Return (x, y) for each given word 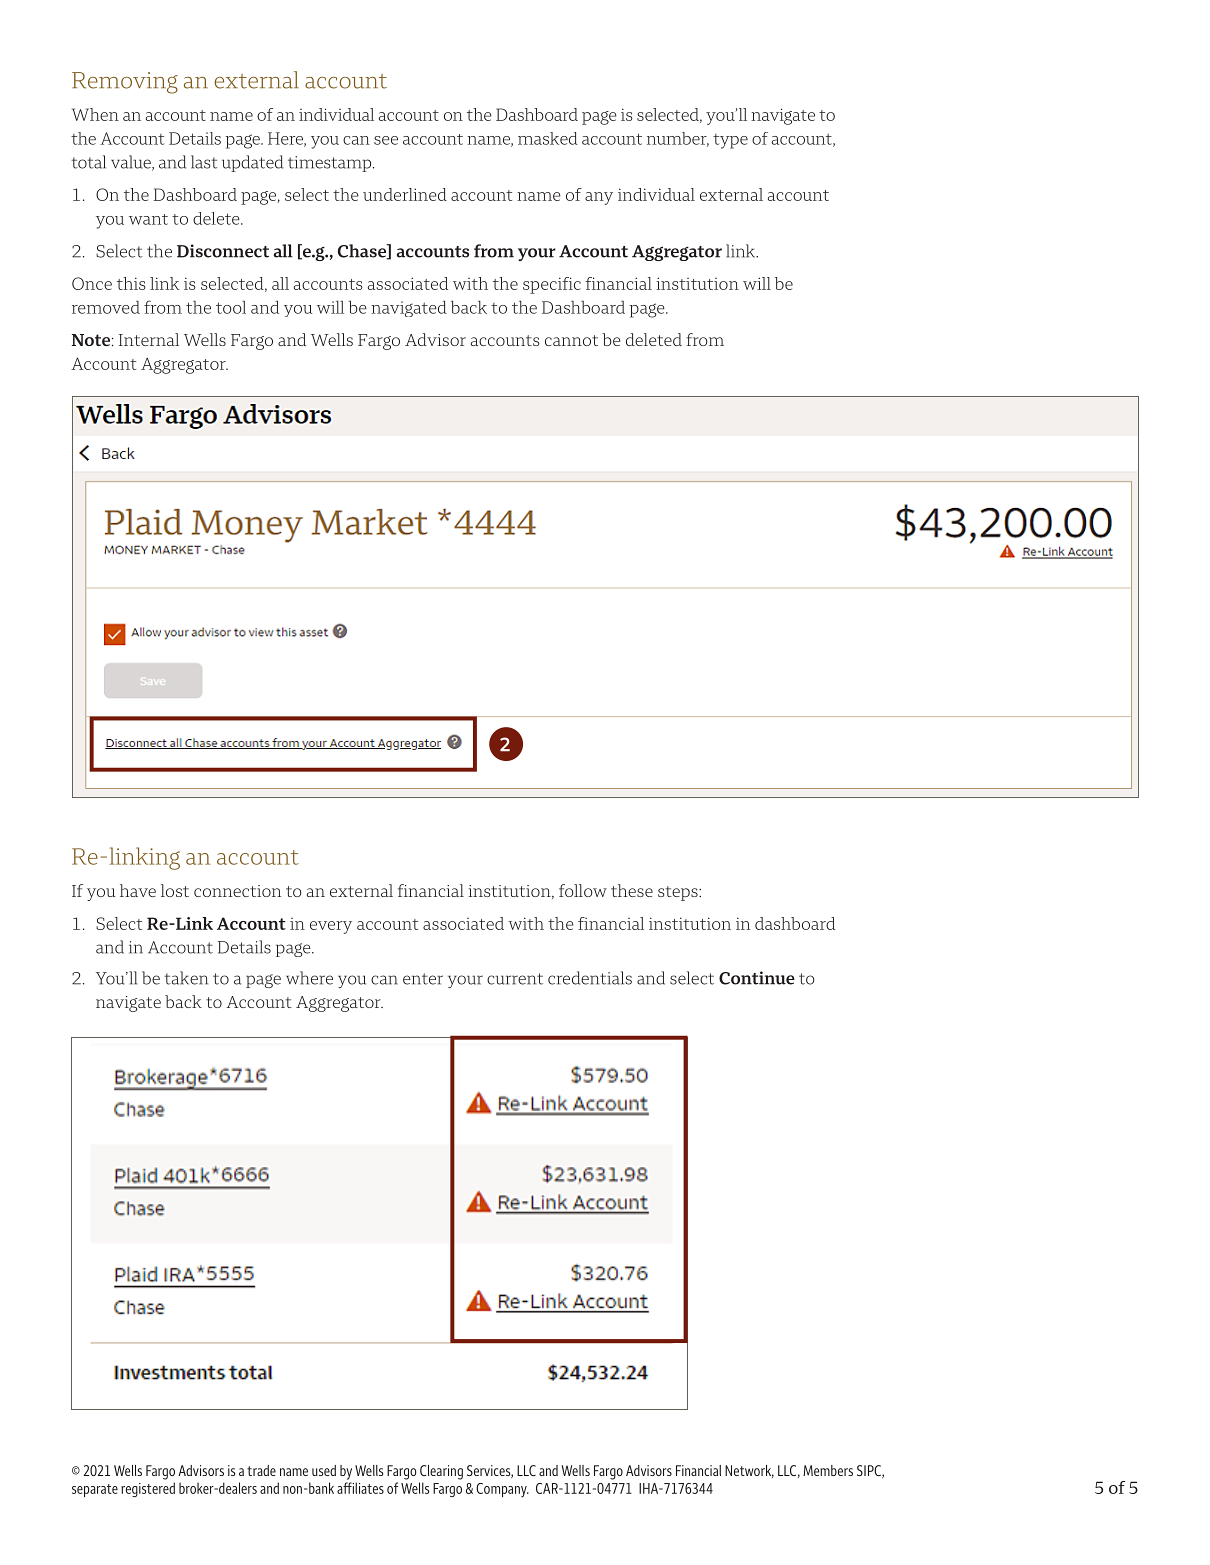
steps (679, 893)
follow (583, 890)
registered (148, 1489)
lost (175, 890)
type (730, 141)
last (204, 162)
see (386, 140)
